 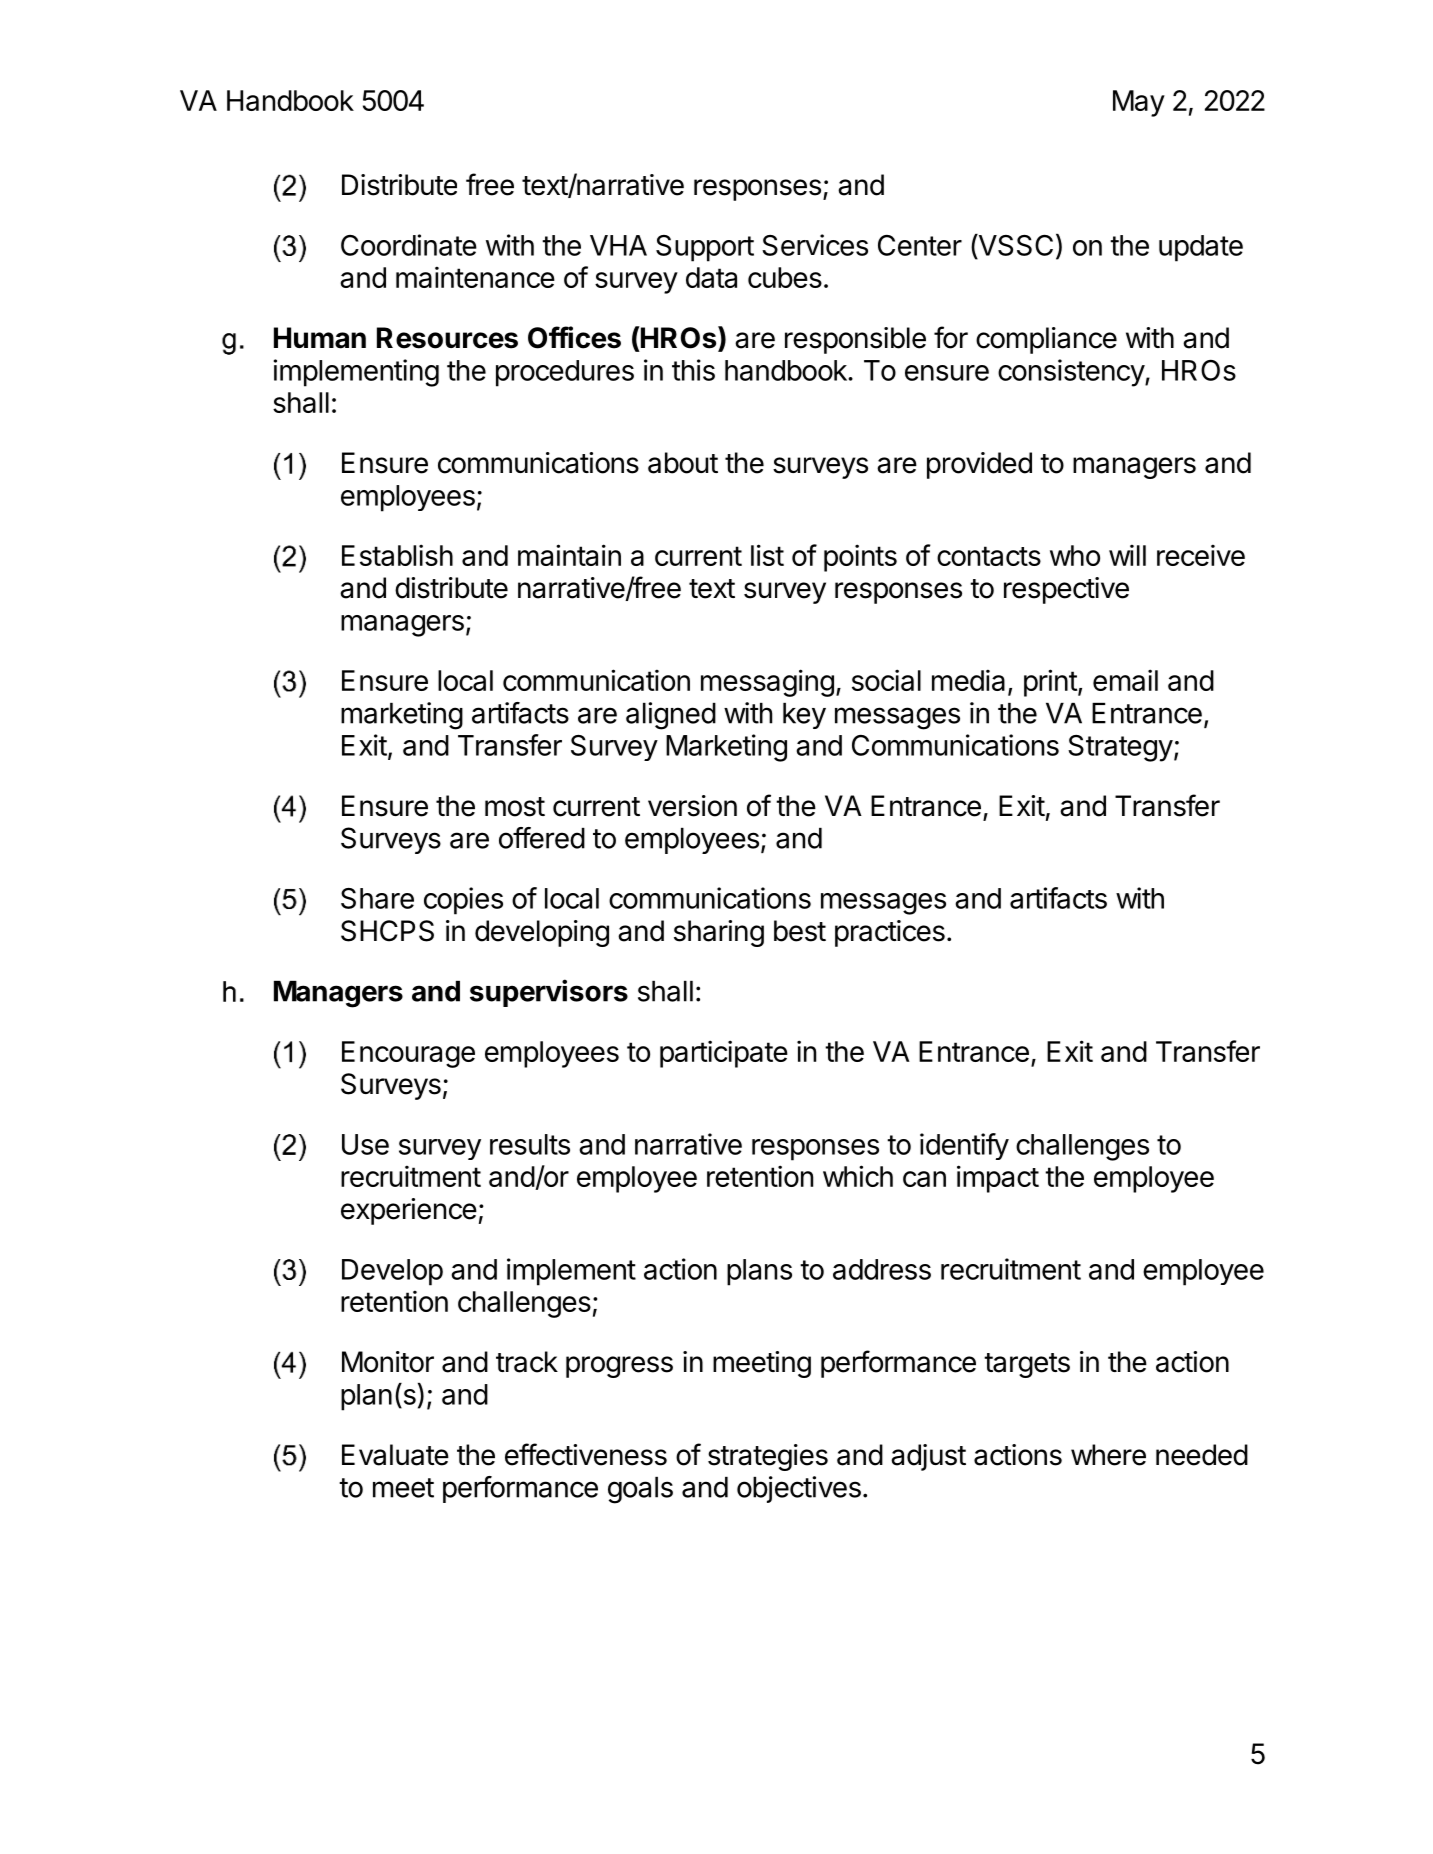 I want to click on version, so click(x=692, y=806).
